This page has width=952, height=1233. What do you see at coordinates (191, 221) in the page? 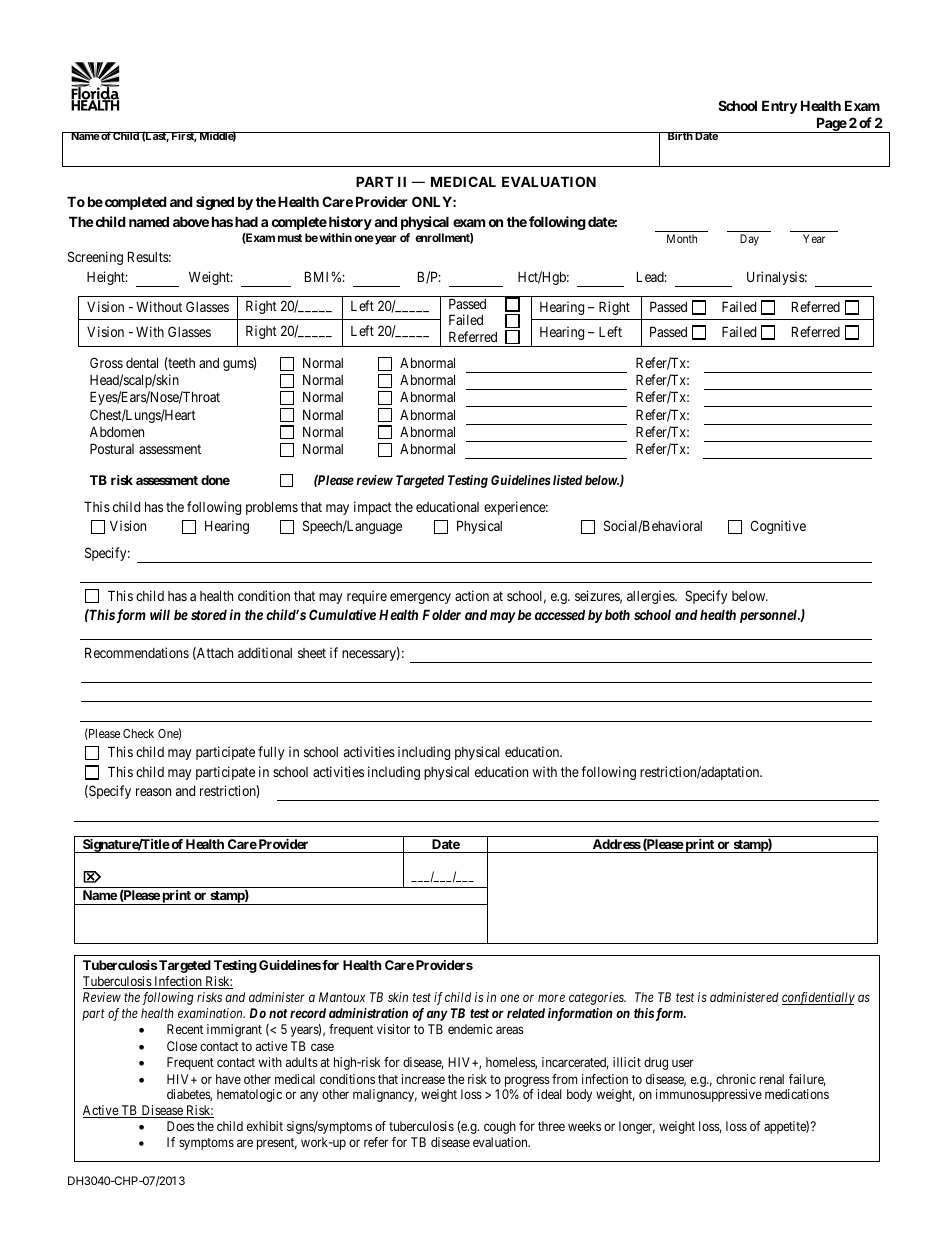
I see `above` at bounding box center [191, 221].
